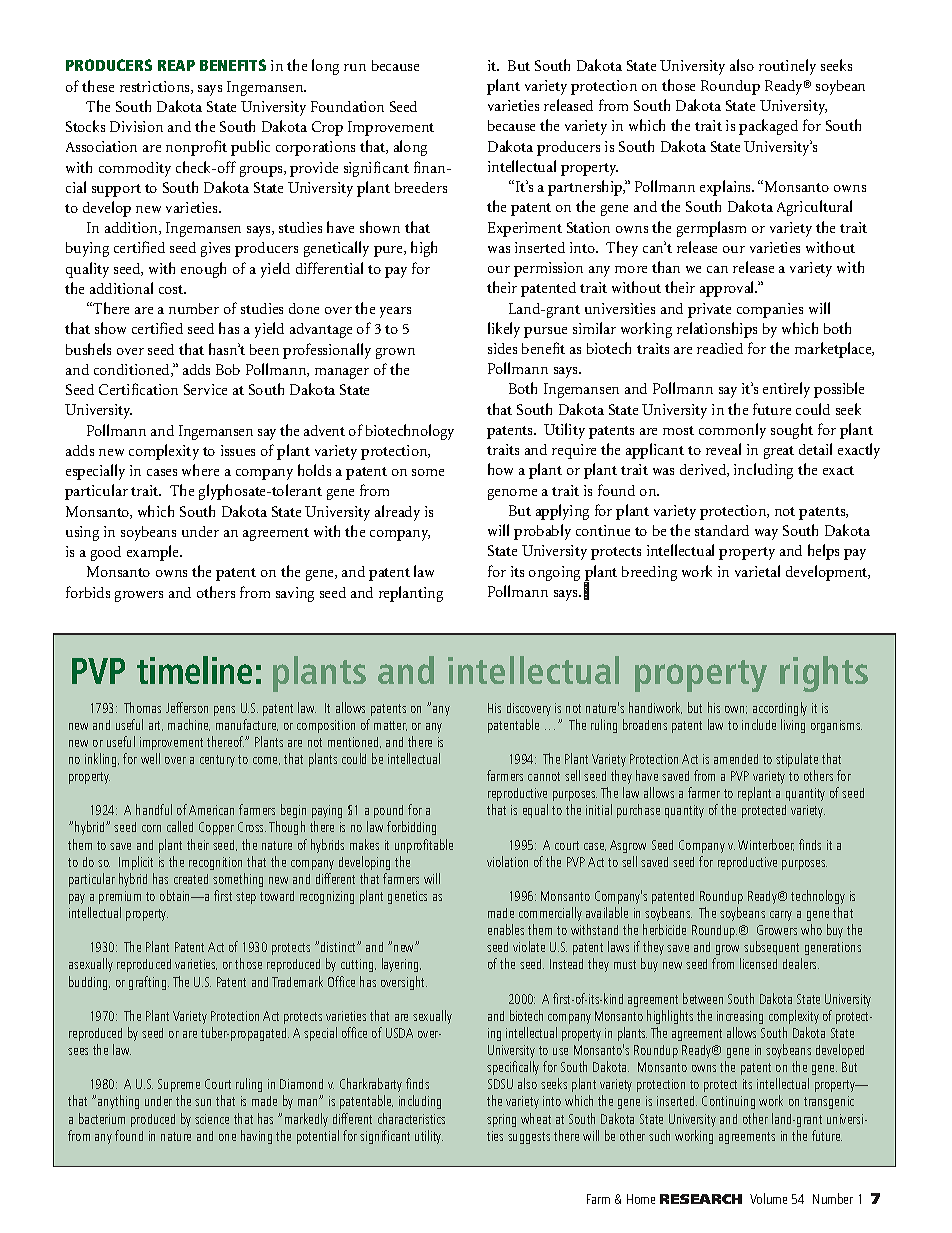  Describe the element at coordinates (355, 67) in the page. I see `run` at that location.
